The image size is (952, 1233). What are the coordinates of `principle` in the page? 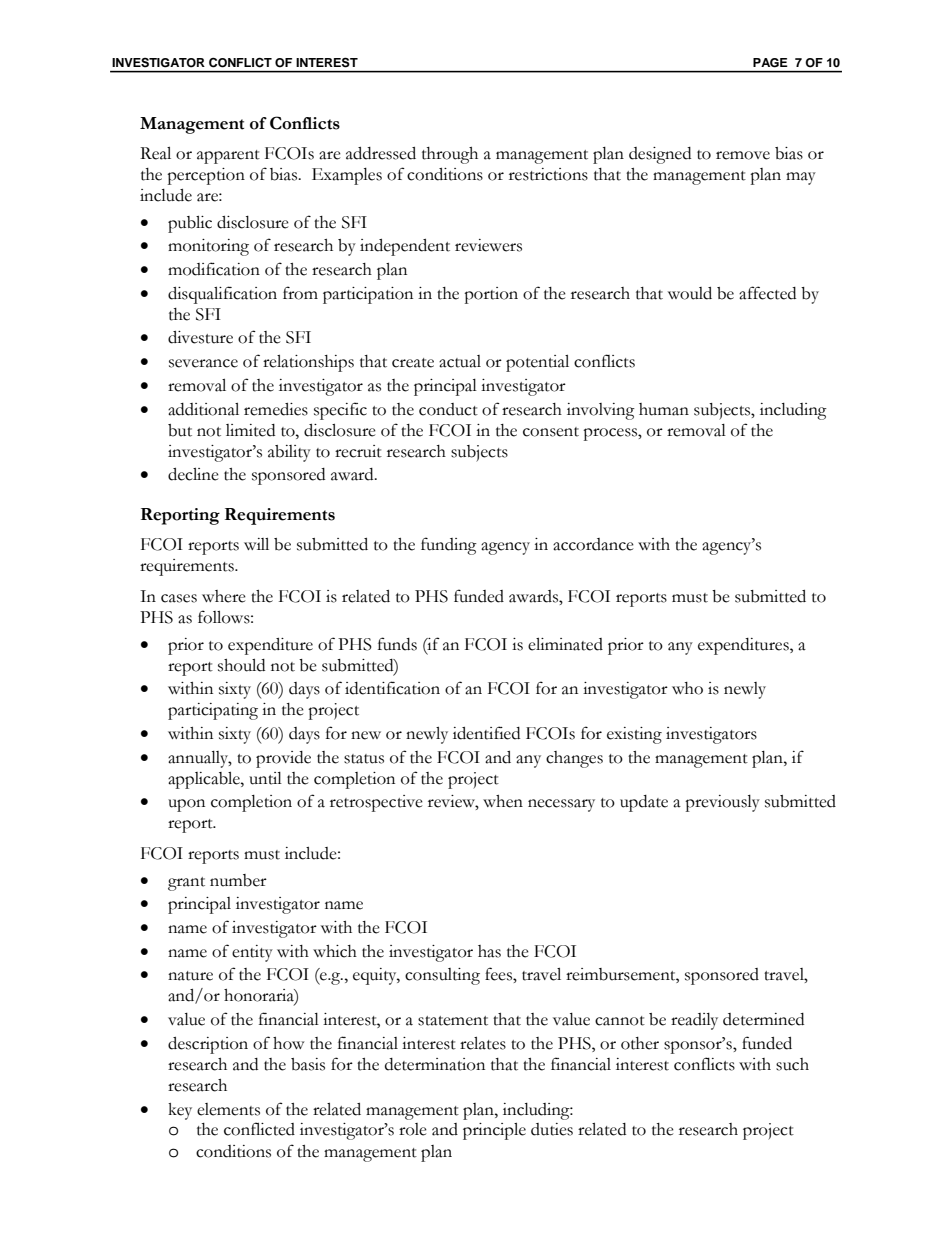 It's located at (494, 1131).
